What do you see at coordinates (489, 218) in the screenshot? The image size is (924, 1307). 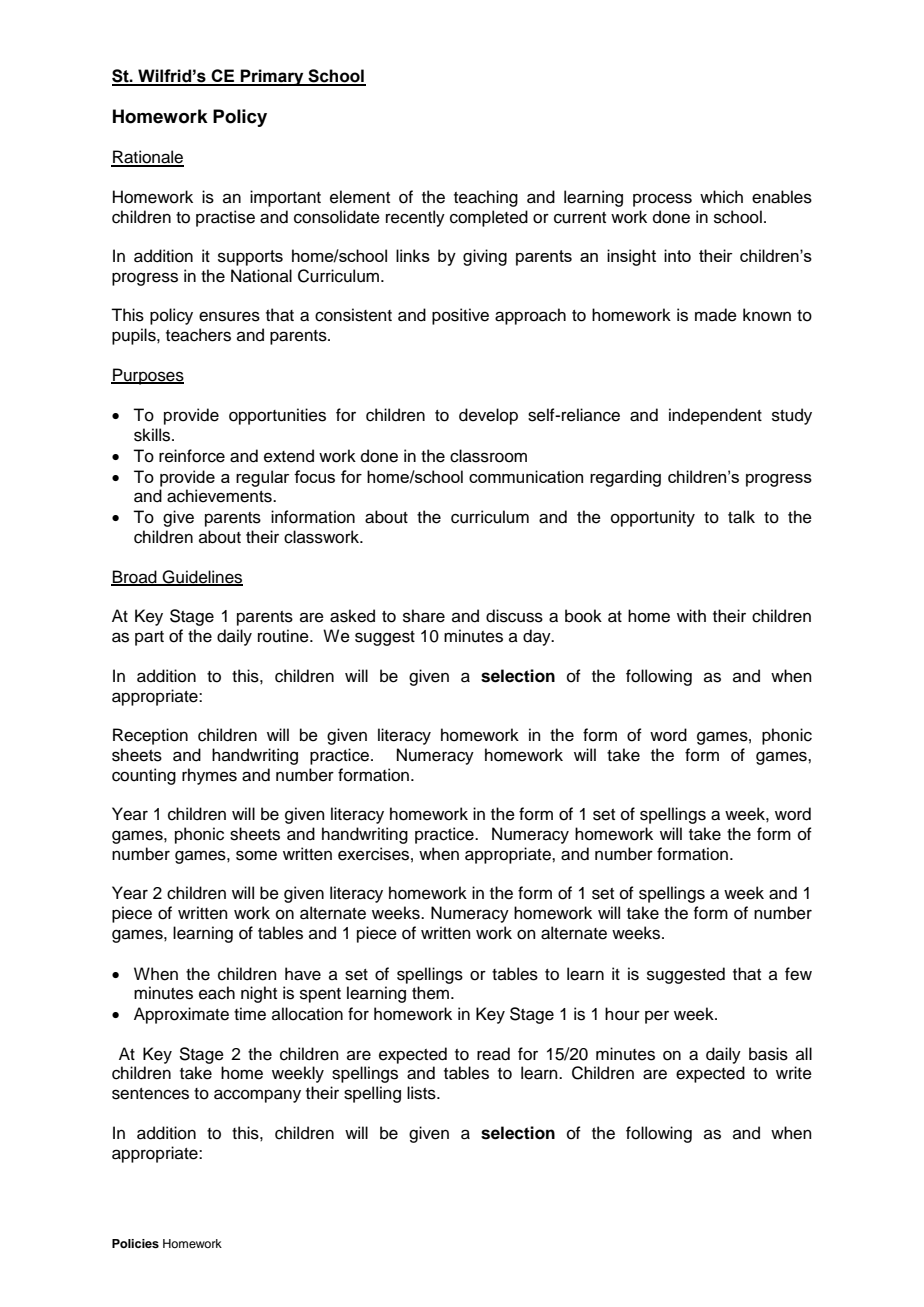 I see `completed` at bounding box center [489, 218].
